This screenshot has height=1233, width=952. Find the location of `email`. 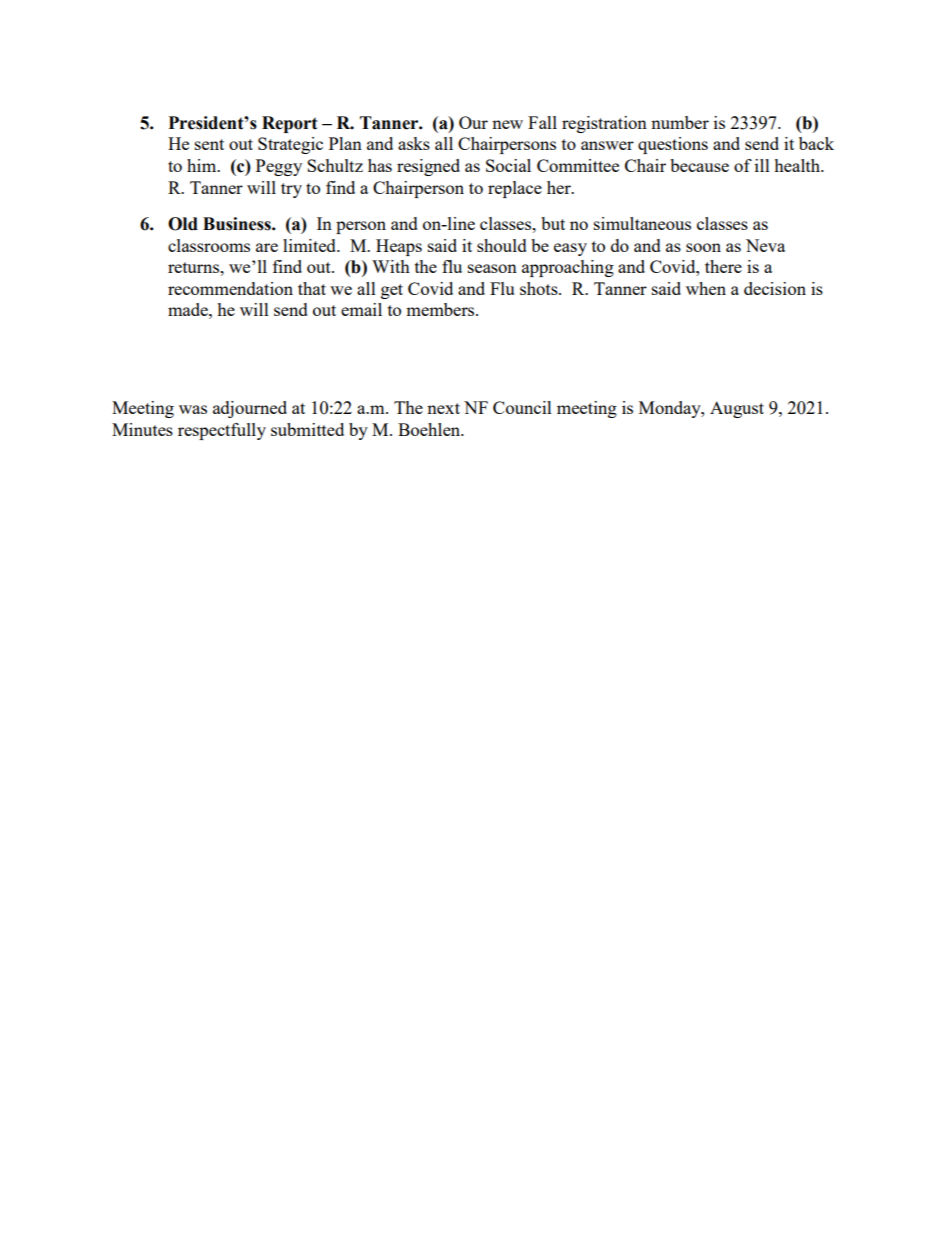

email is located at coordinates (361, 309).
